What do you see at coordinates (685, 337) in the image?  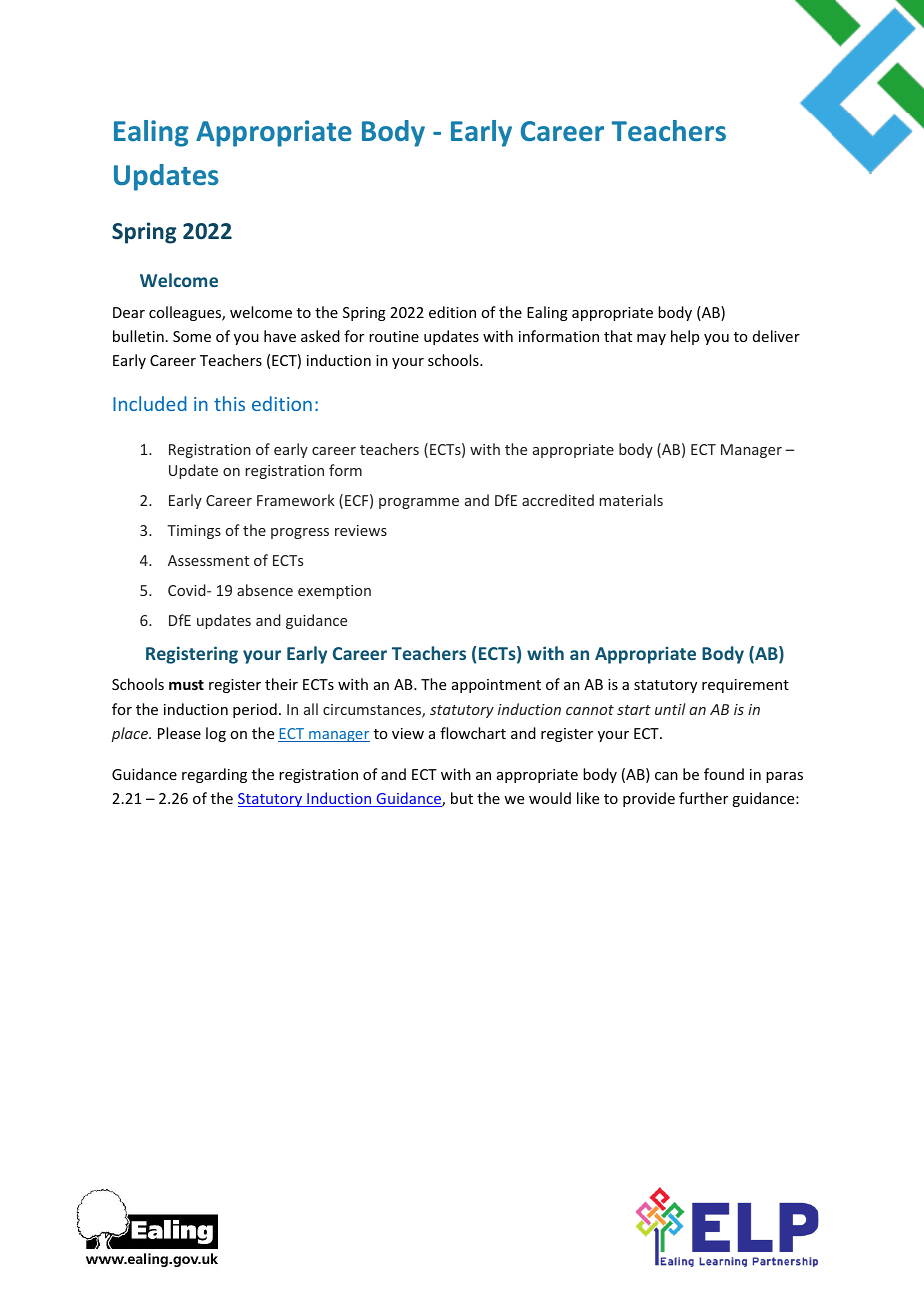 I see `help` at bounding box center [685, 337].
